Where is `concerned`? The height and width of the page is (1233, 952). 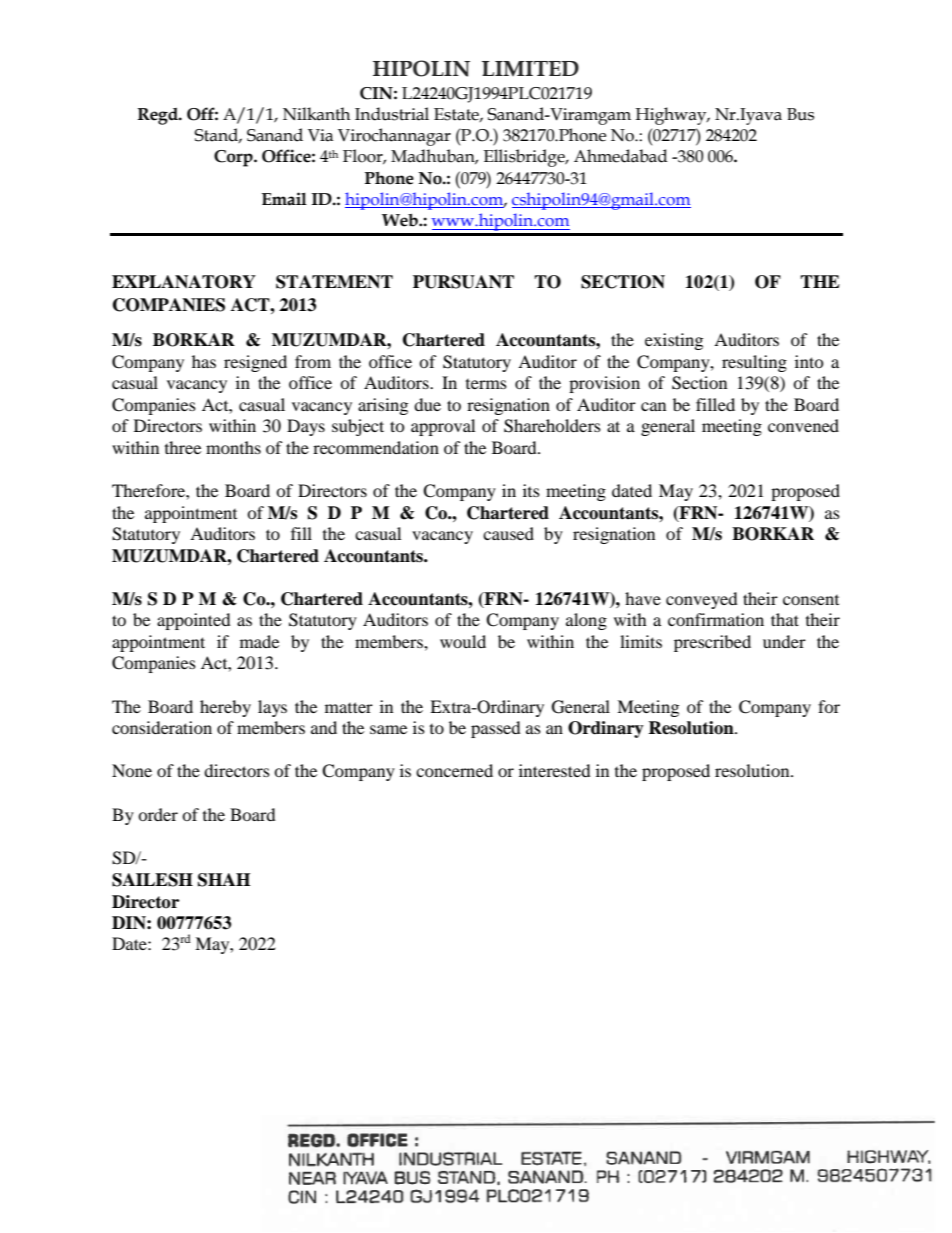
concerned is located at coordinates (454, 770).
